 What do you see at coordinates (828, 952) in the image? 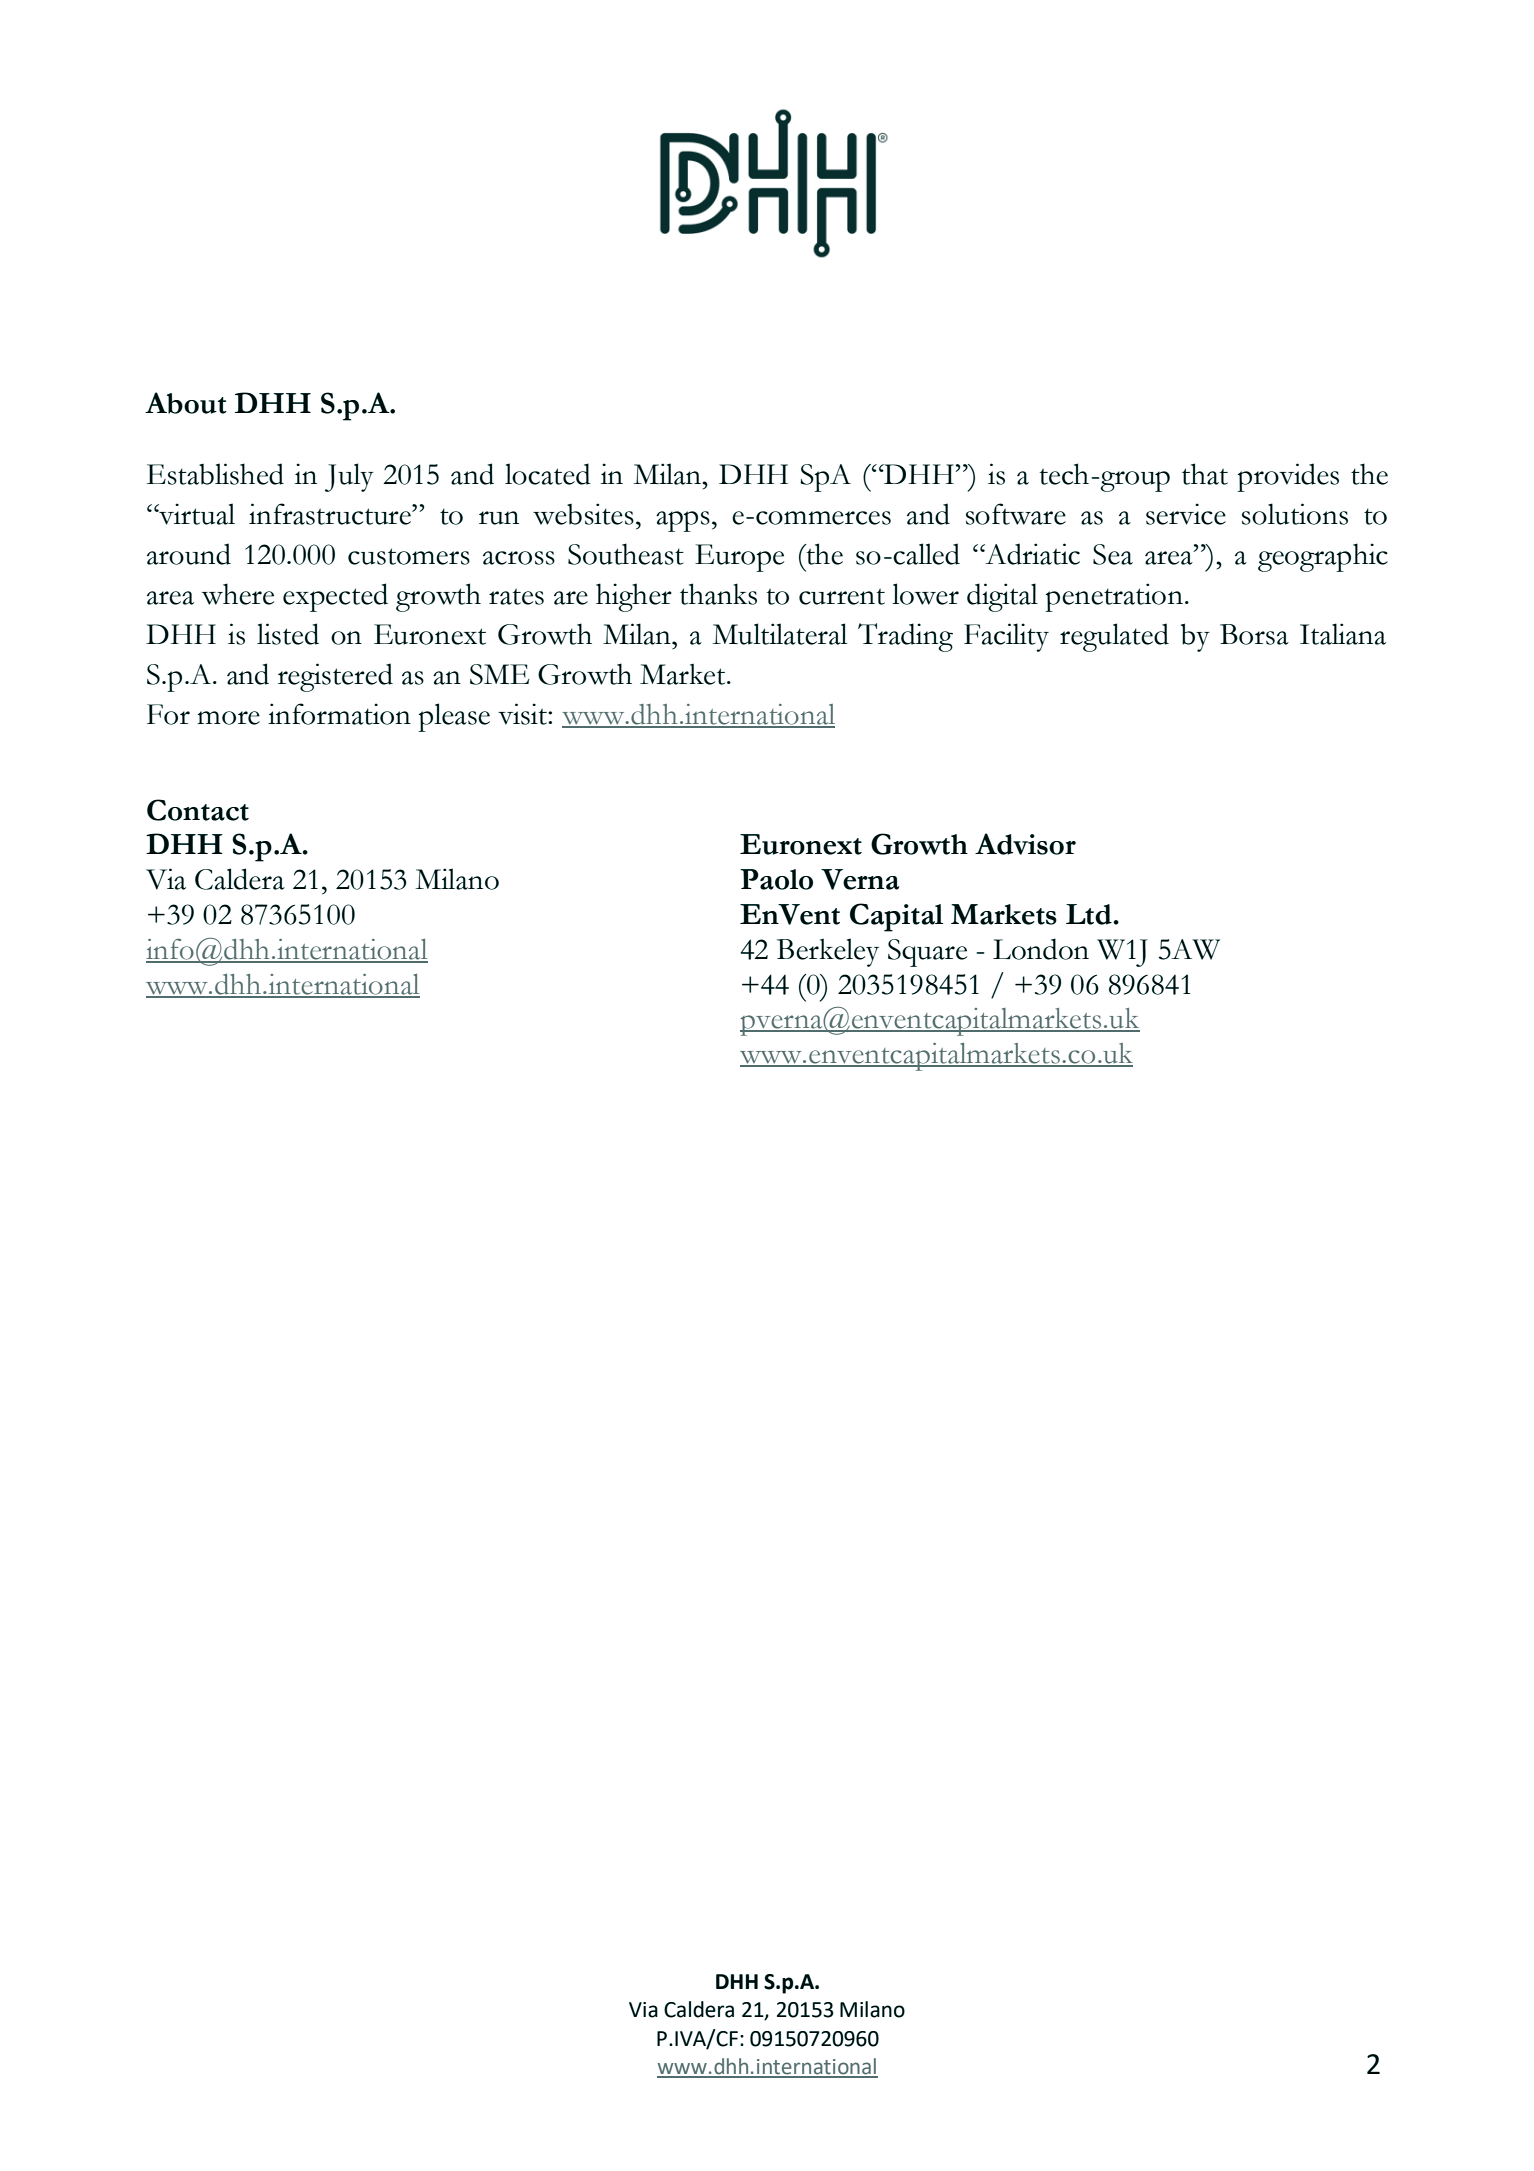
I see `Berkeley` at bounding box center [828, 952].
